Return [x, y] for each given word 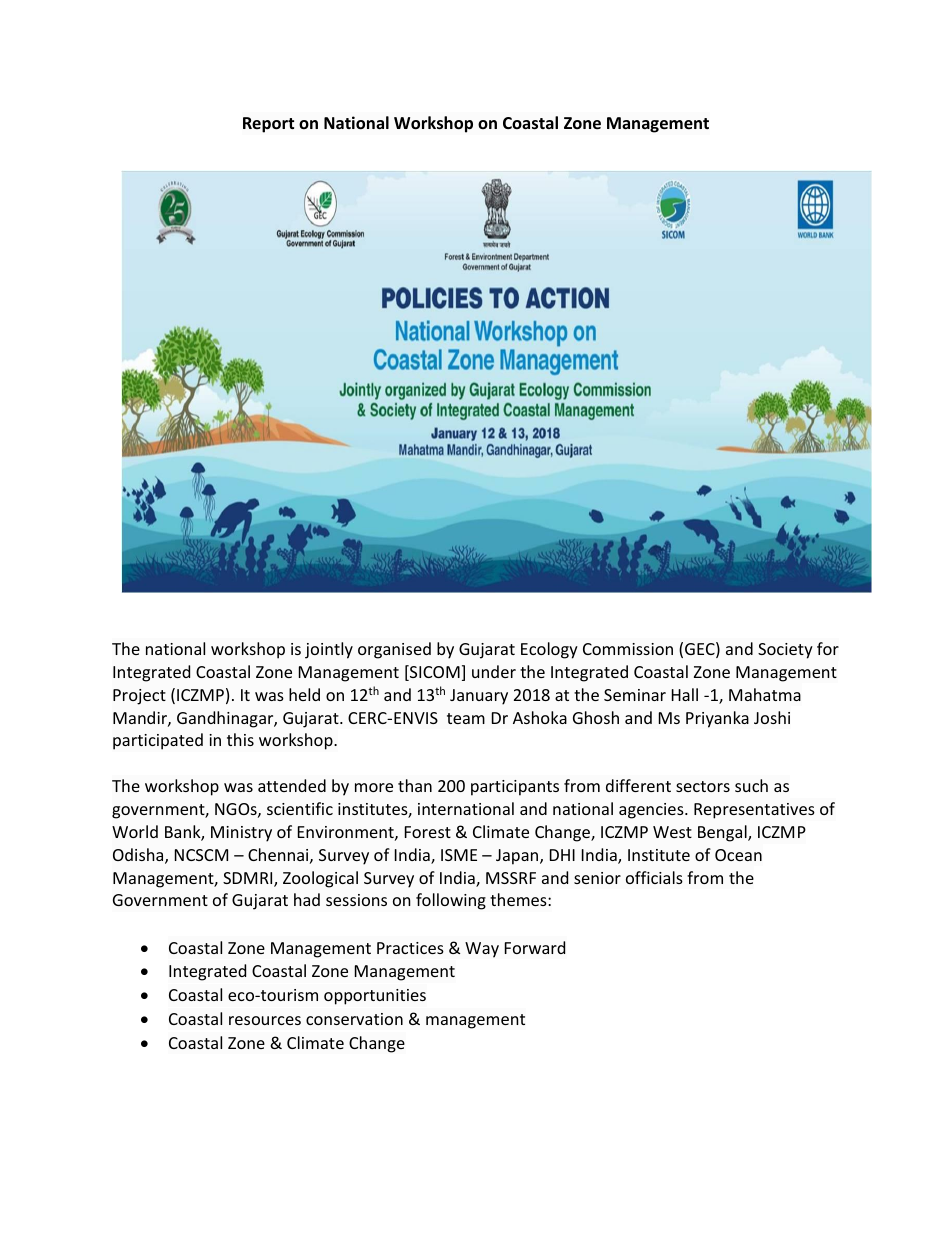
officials [654, 877]
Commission [628, 649]
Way [482, 950]
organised [394, 650]
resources [265, 1020]
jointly [329, 650]
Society [785, 651]
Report [268, 125]
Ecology [549, 650]
